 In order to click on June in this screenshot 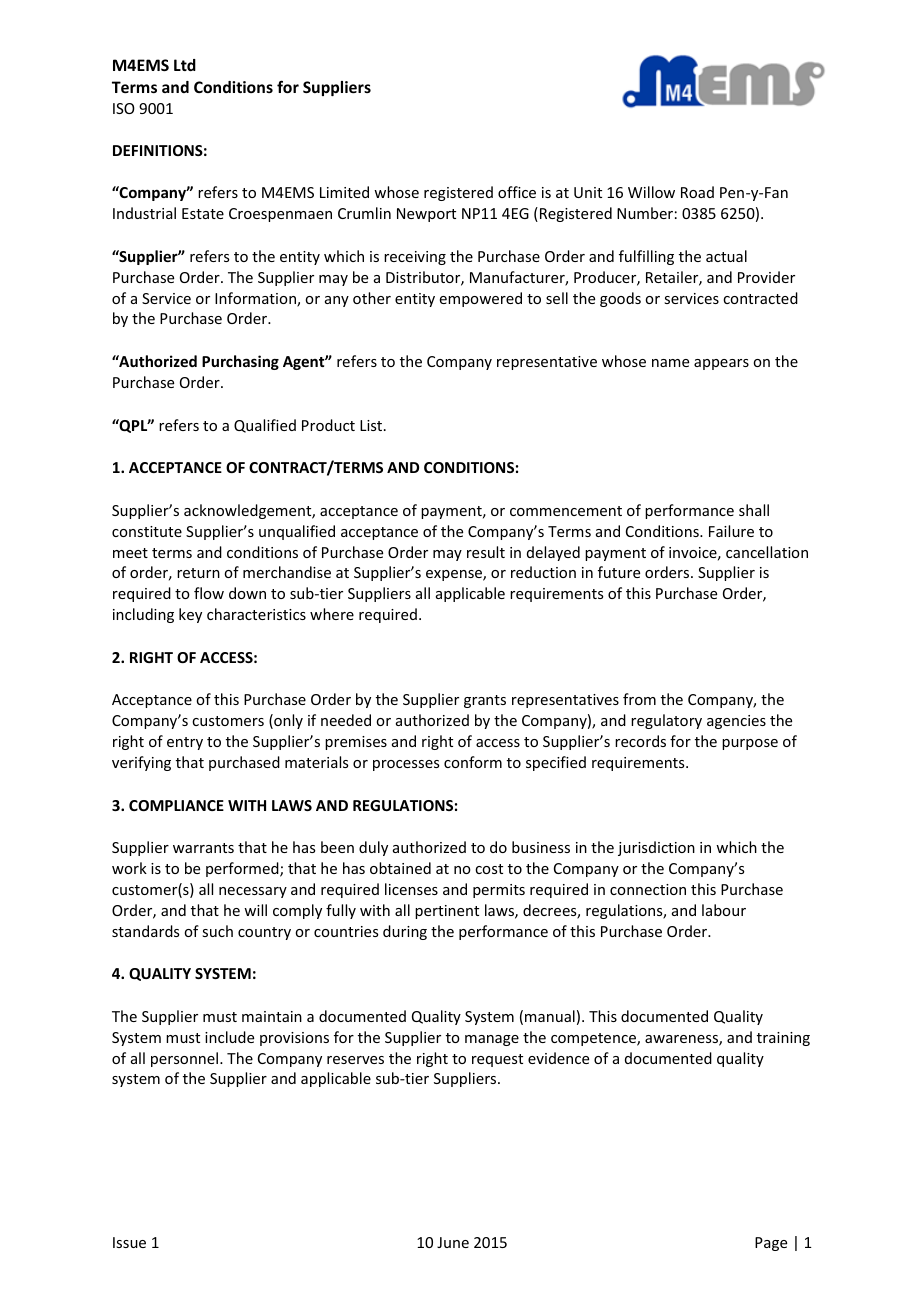, I will do `click(453, 1242)`.
